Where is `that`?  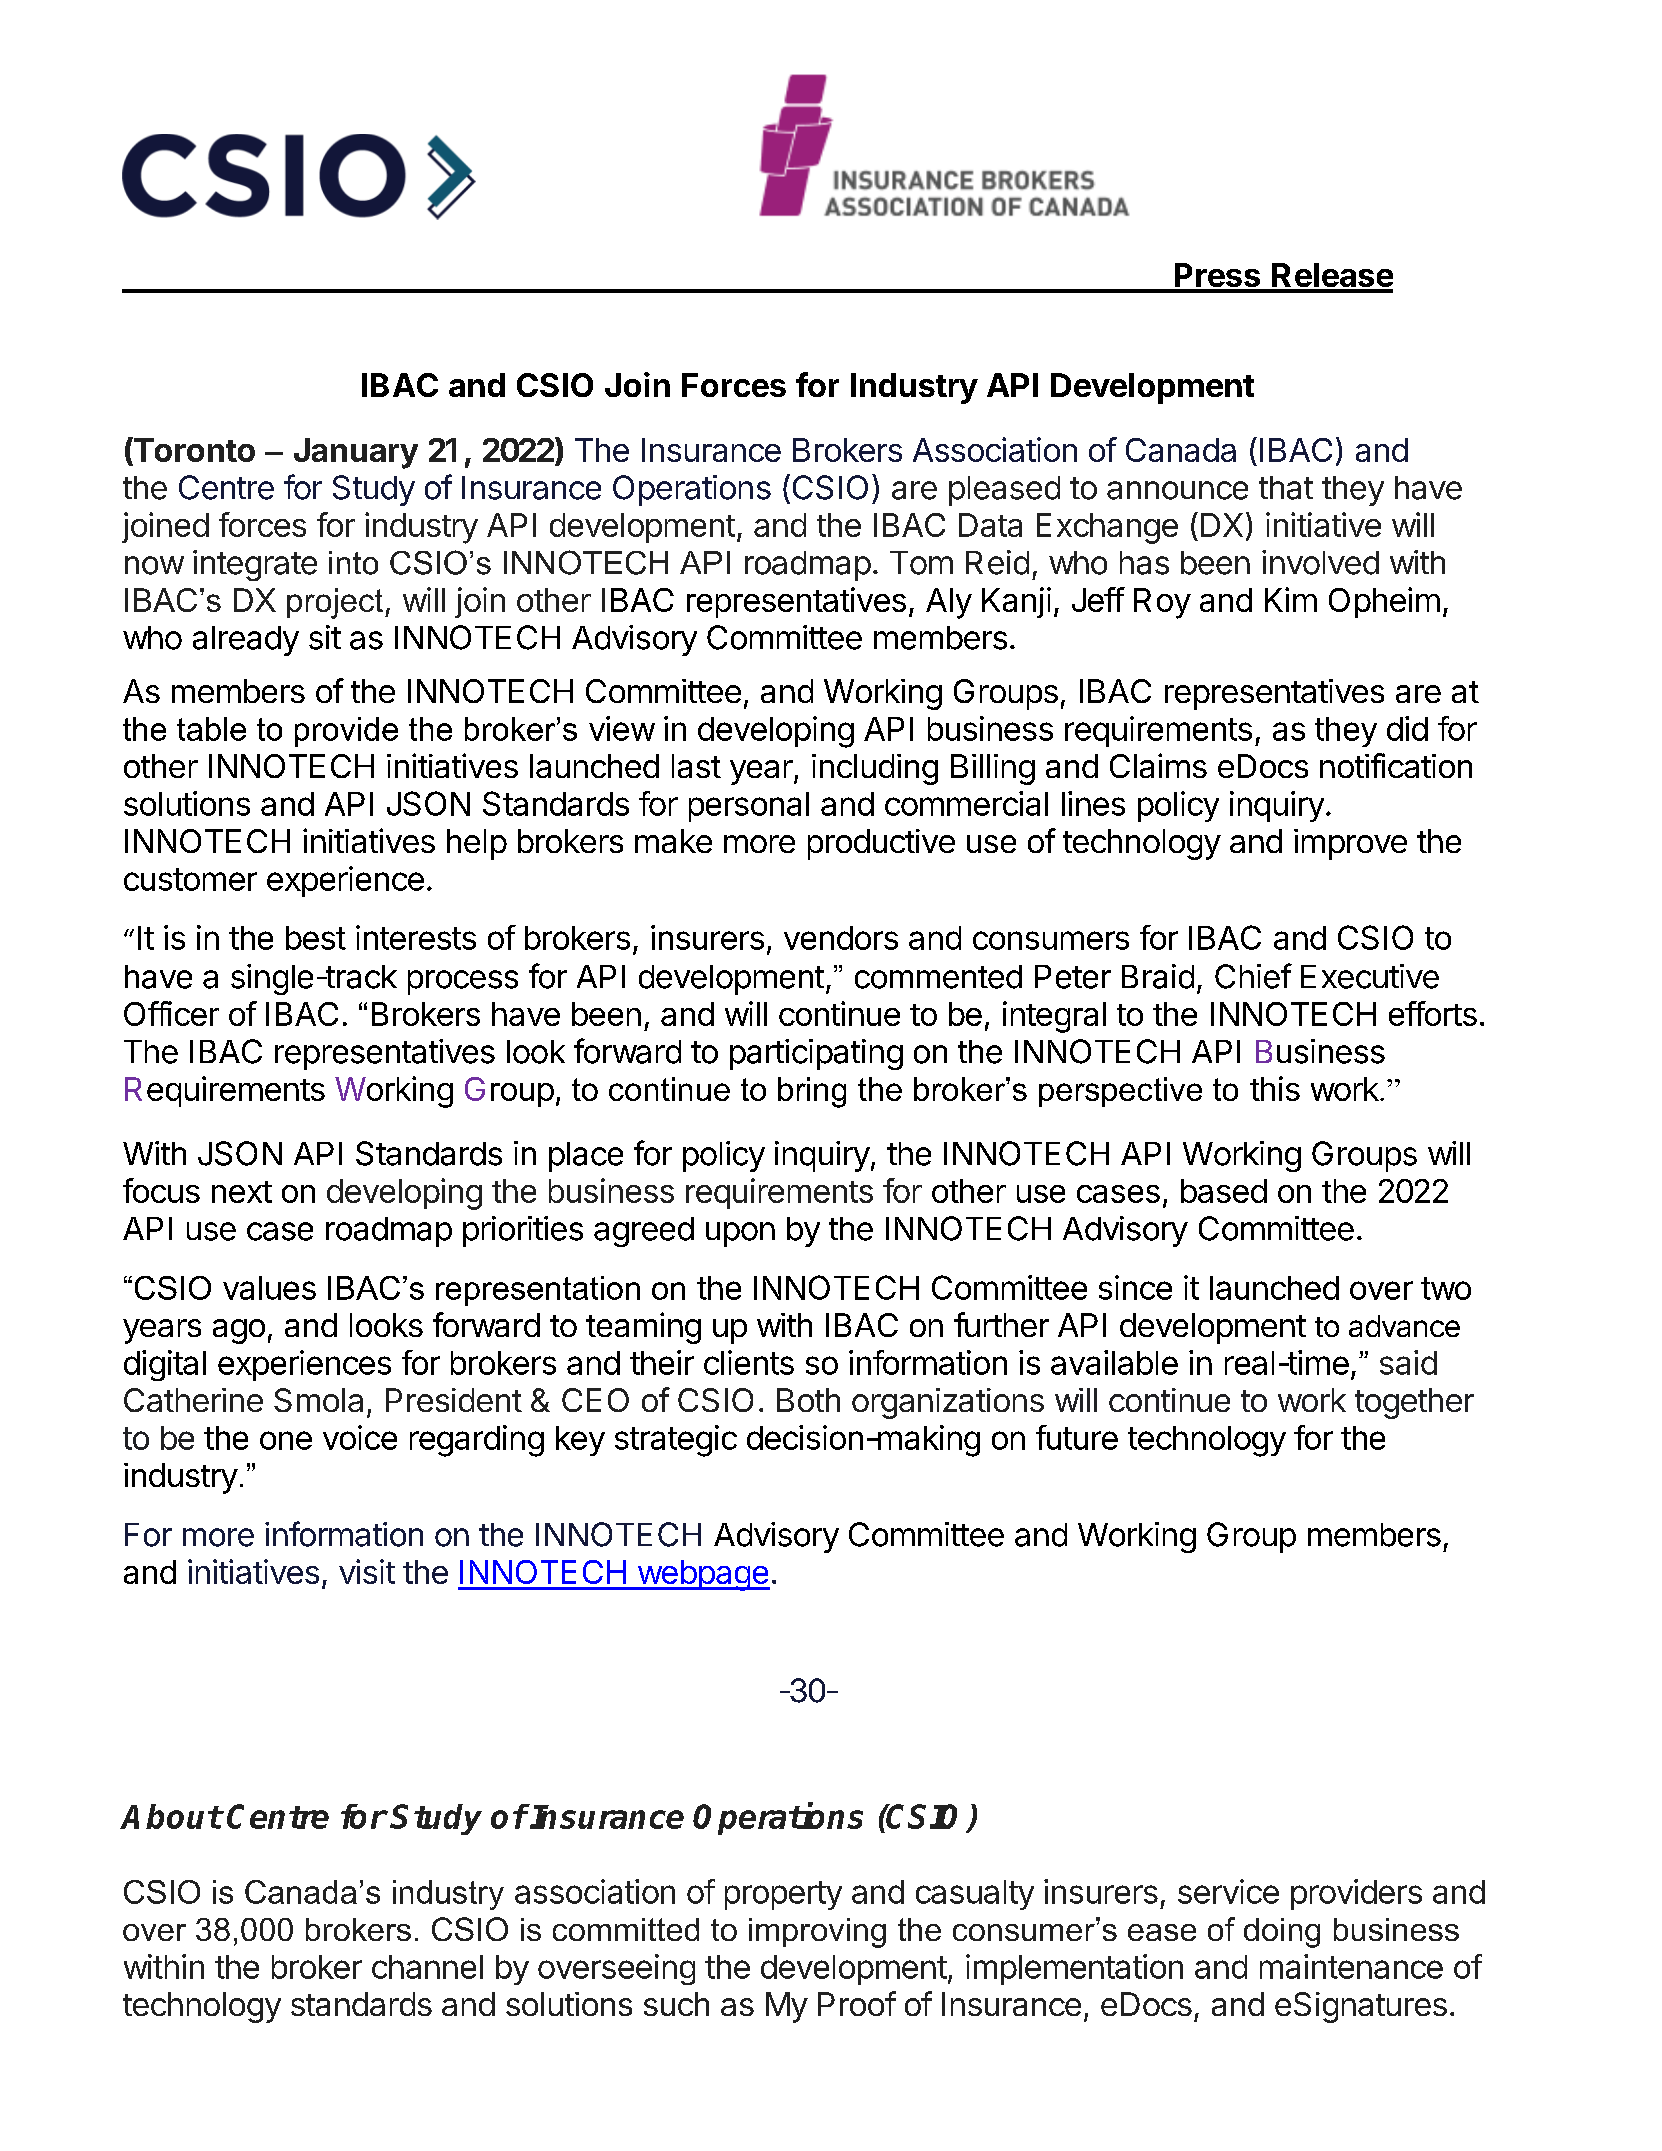
that is located at coordinates (1286, 488).
